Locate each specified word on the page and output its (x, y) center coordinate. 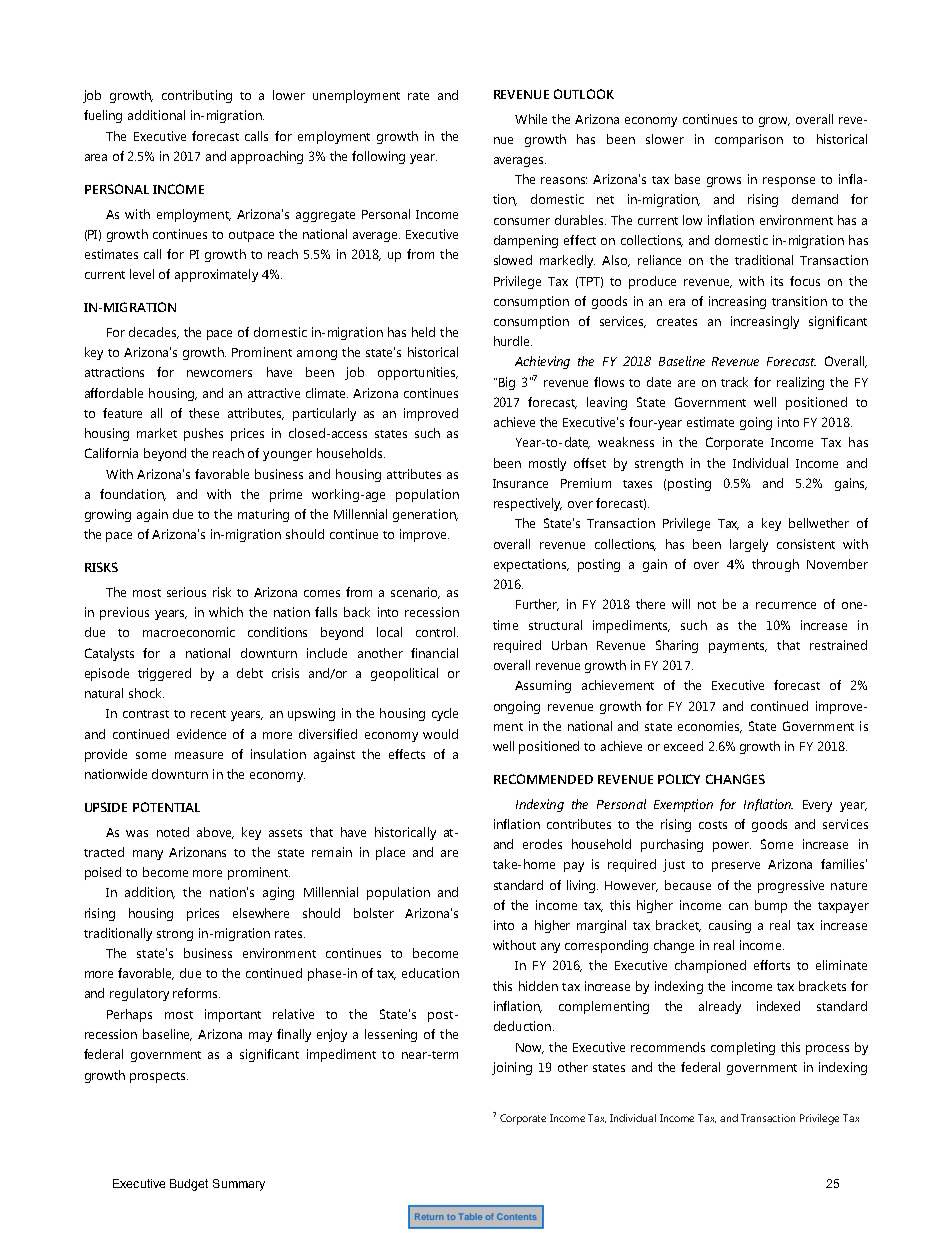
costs (713, 825)
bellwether (819, 523)
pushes (203, 434)
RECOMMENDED (543, 779)
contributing (197, 96)
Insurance (520, 483)
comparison (749, 140)
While (531, 119)
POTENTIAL (166, 807)
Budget (189, 1185)
